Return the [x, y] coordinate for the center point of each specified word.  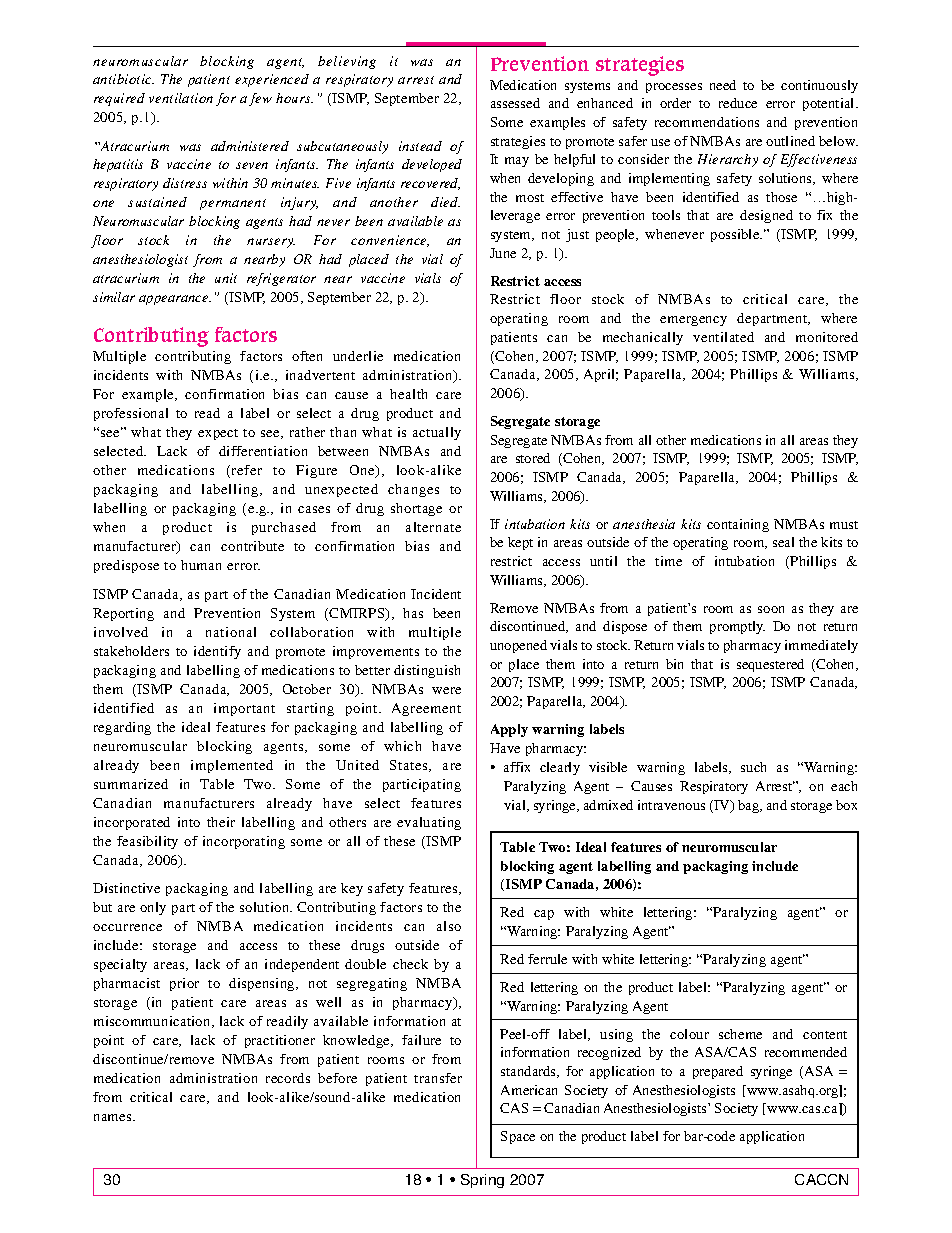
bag [749, 806]
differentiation [263, 451]
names [114, 1117]
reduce [738, 103]
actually [437, 433]
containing [738, 525]
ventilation [181, 98]
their [221, 822]
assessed [515, 103]
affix [517, 767]
